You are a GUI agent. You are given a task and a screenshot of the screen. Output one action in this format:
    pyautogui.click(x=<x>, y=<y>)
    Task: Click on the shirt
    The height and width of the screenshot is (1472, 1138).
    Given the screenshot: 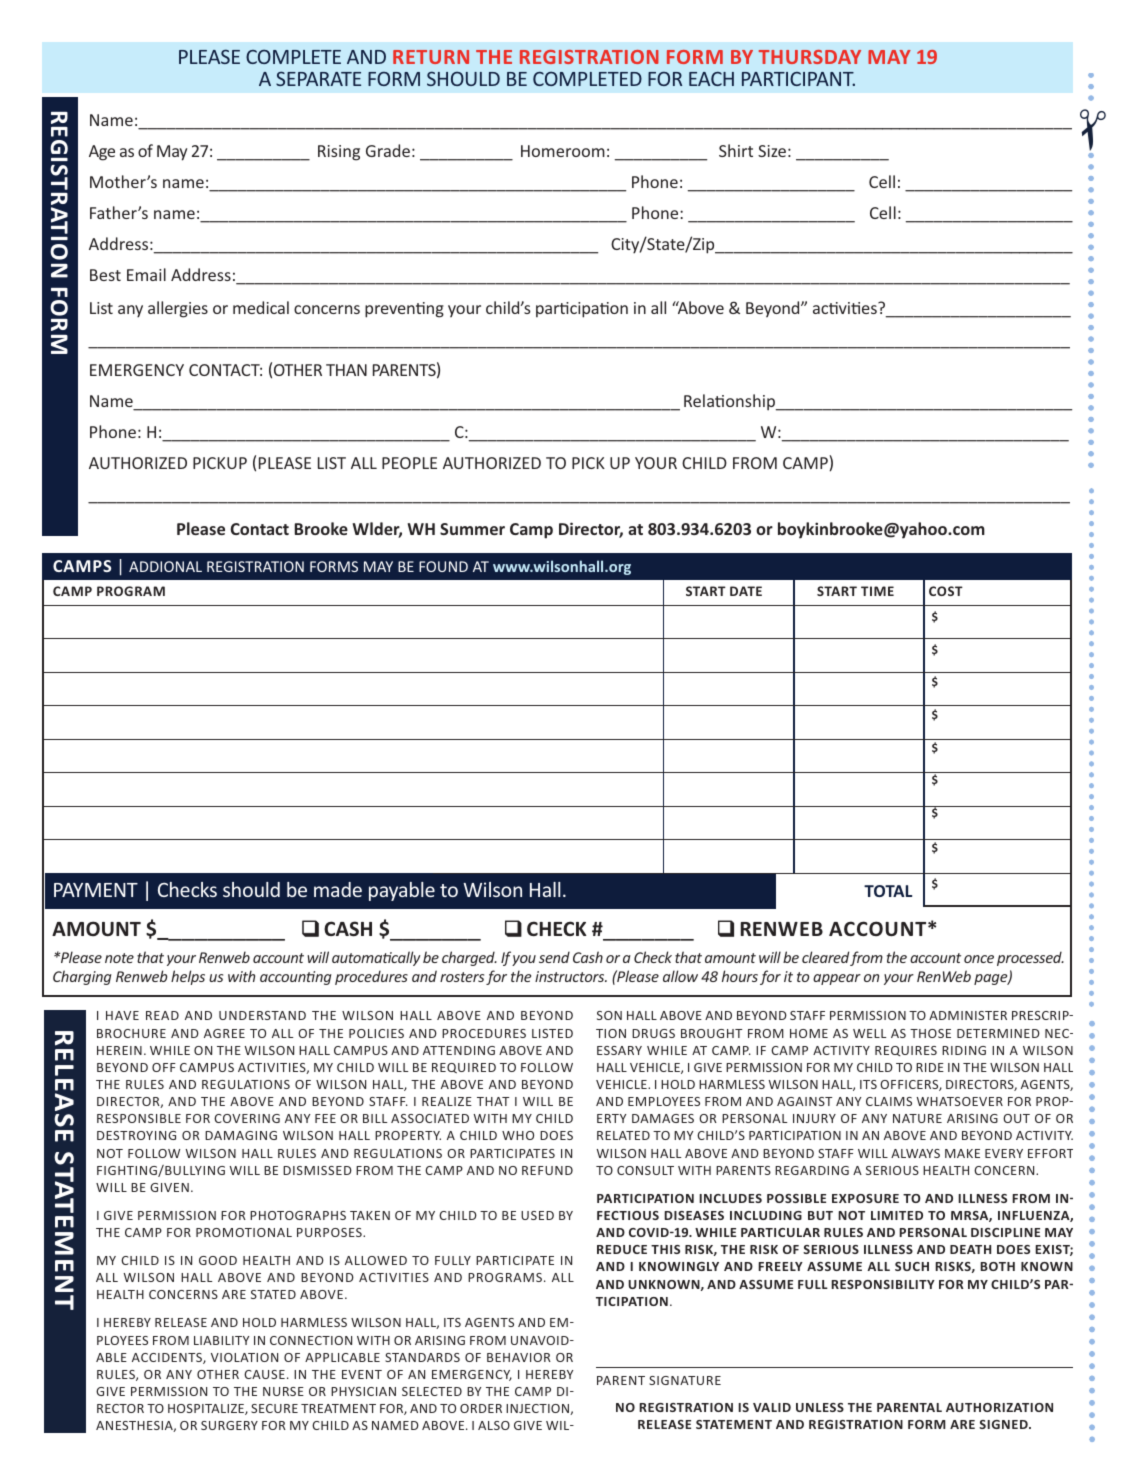 What is the action you would take?
    pyautogui.click(x=736, y=150)
